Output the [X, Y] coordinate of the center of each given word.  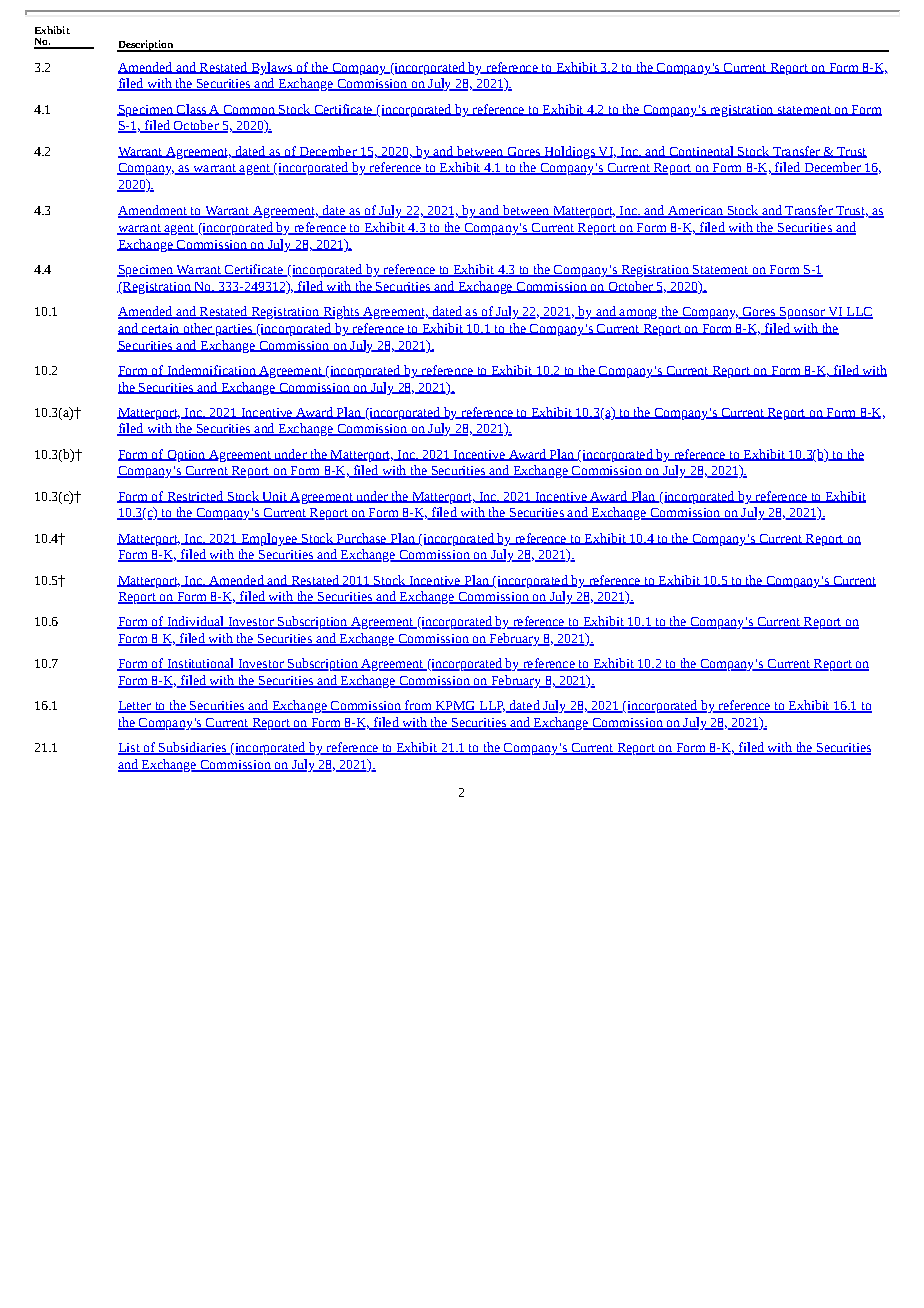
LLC [858, 313]
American [695, 212]
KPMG [455, 707]
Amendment [153, 211]
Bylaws [272, 68]
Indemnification [211, 371]
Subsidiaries [192, 748]
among [638, 314]
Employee [269, 539]
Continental [701, 152]
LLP [491, 707]
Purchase [361, 539]
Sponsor [802, 313]
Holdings [569, 152]
